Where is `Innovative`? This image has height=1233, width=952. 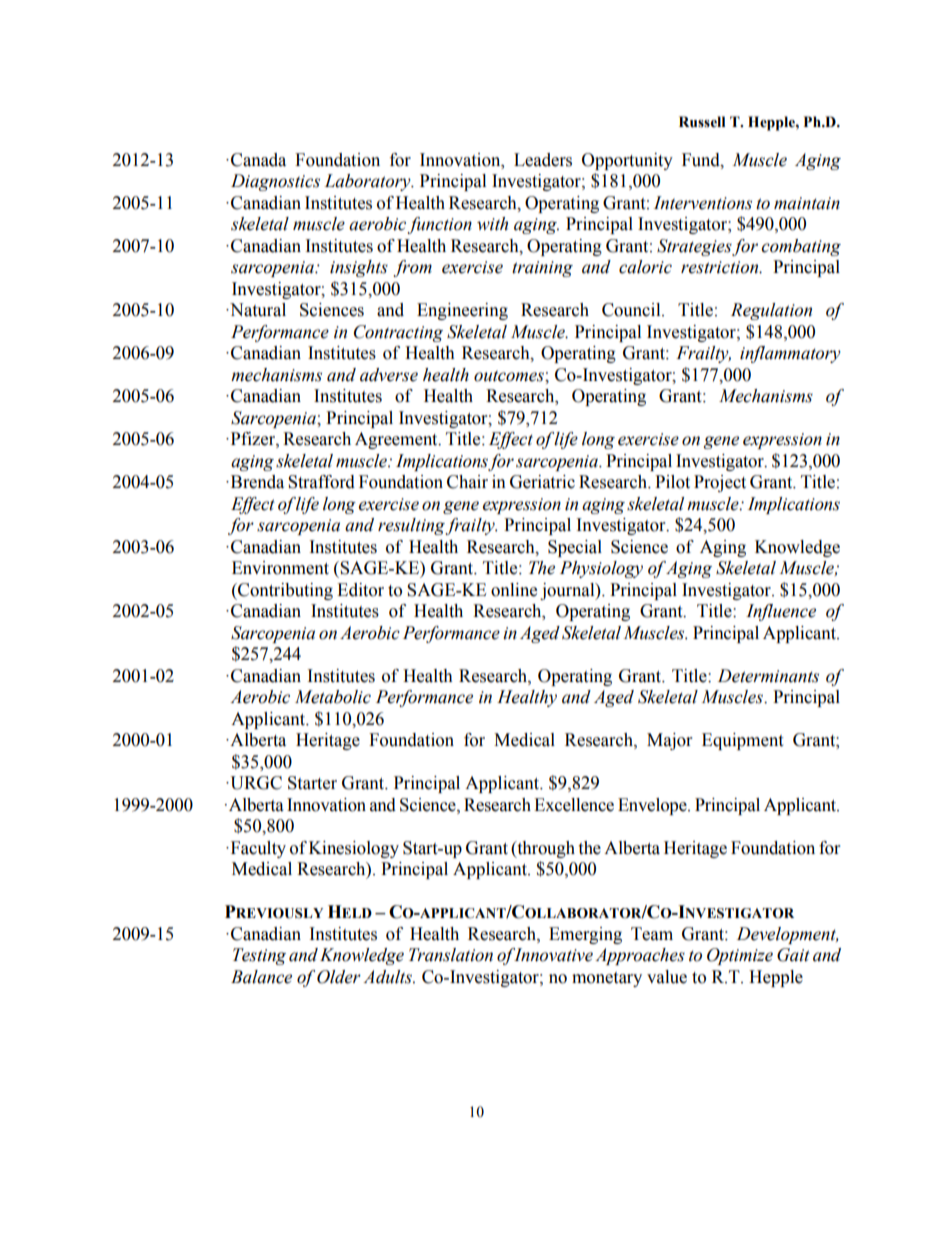
Innovative is located at coordinates (552, 955).
